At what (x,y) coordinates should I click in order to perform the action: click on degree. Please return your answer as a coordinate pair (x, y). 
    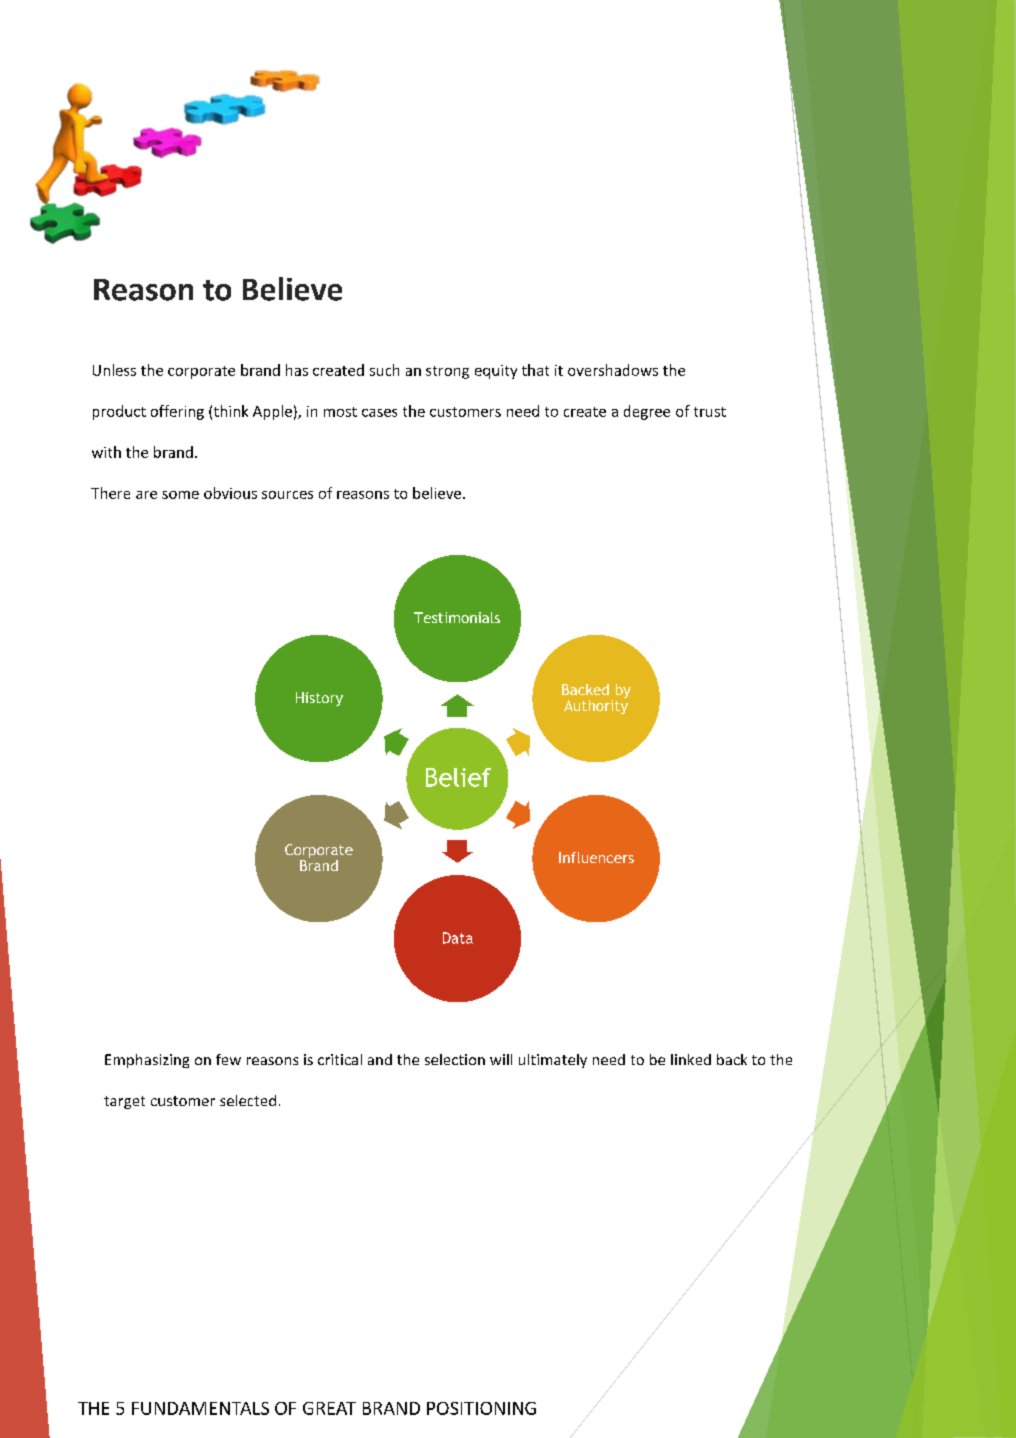
    Looking at the image, I should click on (647, 412).
